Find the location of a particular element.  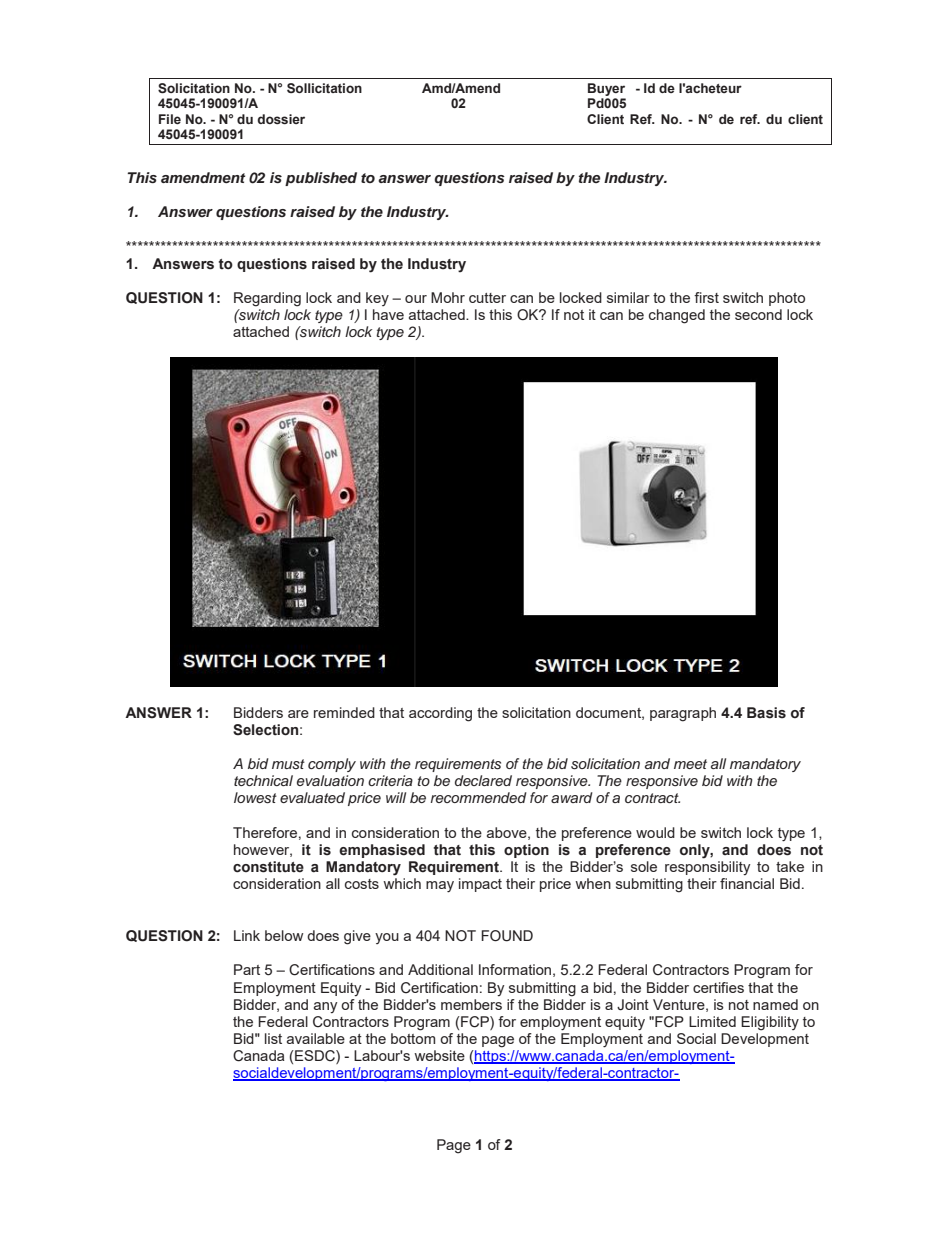

published is located at coordinates (321, 179).
